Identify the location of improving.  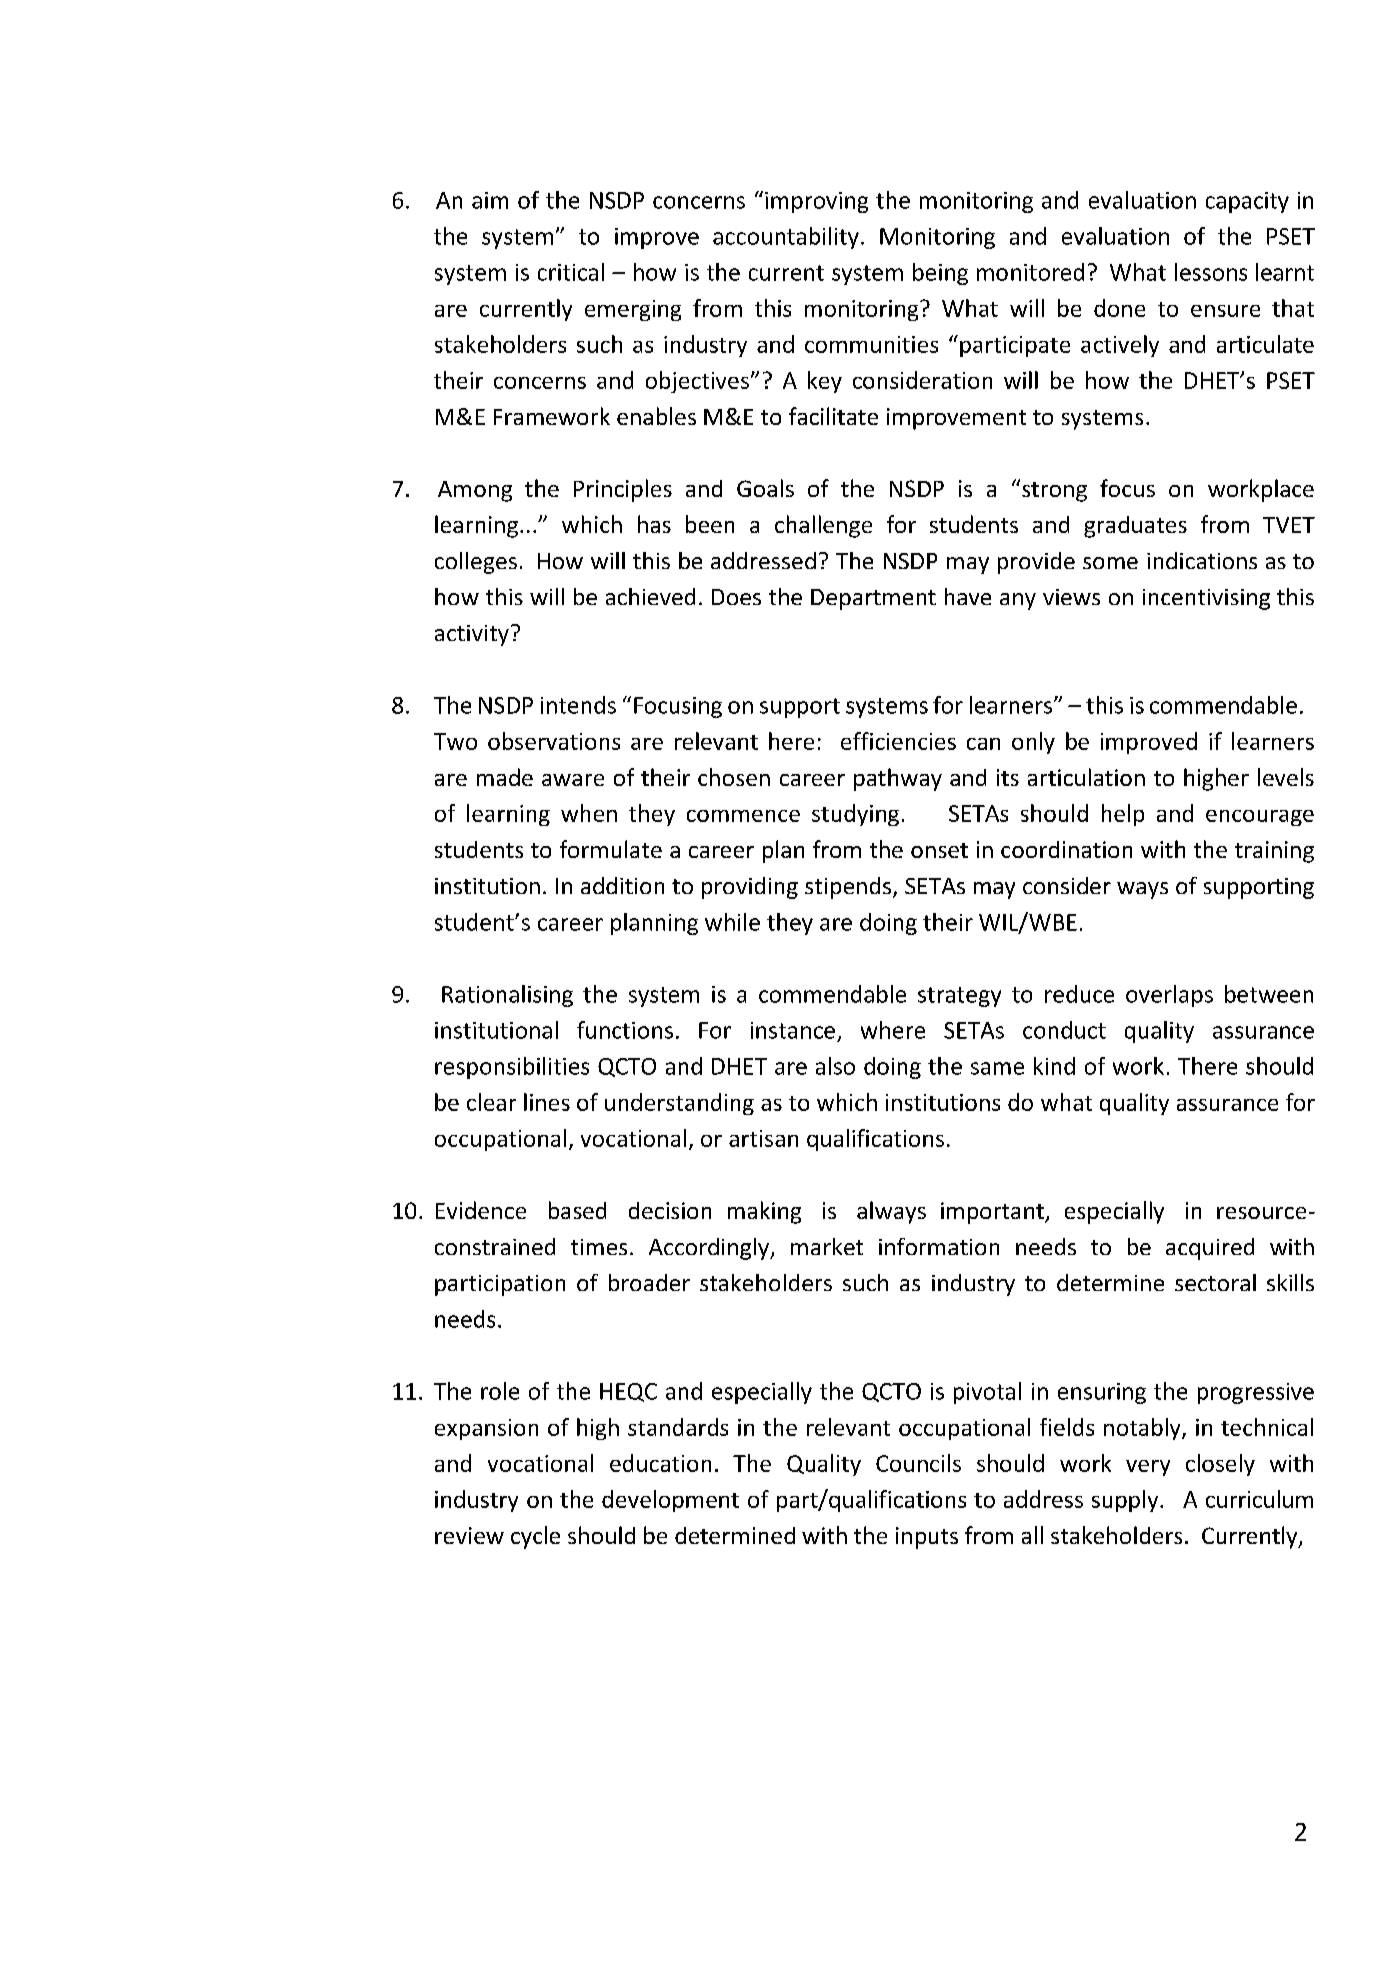
(816, 202).
